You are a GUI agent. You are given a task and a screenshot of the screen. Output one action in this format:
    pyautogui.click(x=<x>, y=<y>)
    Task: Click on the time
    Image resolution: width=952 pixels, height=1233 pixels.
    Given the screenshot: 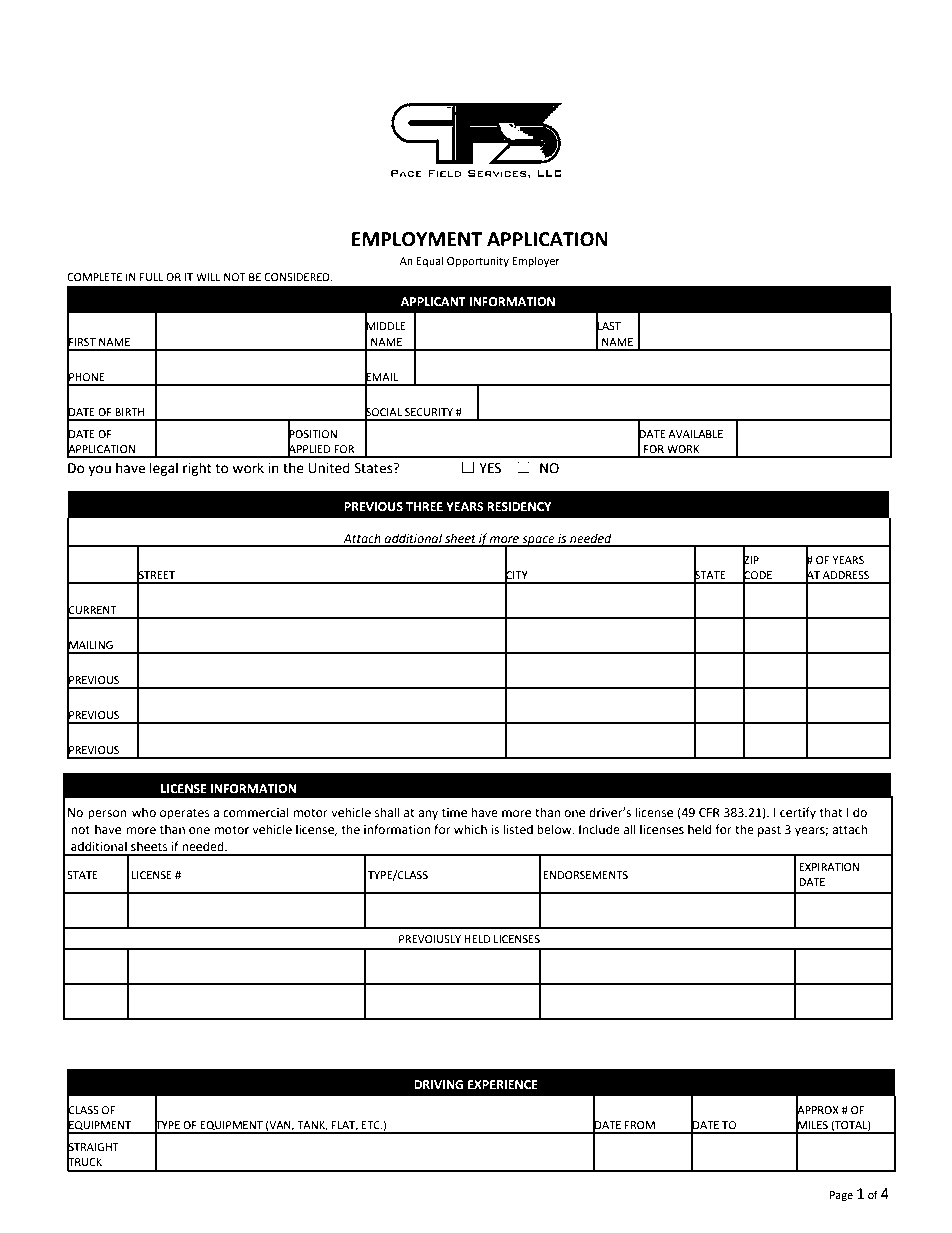 What is the action you would take?
    pyautogui.click(x=454, y=813)
